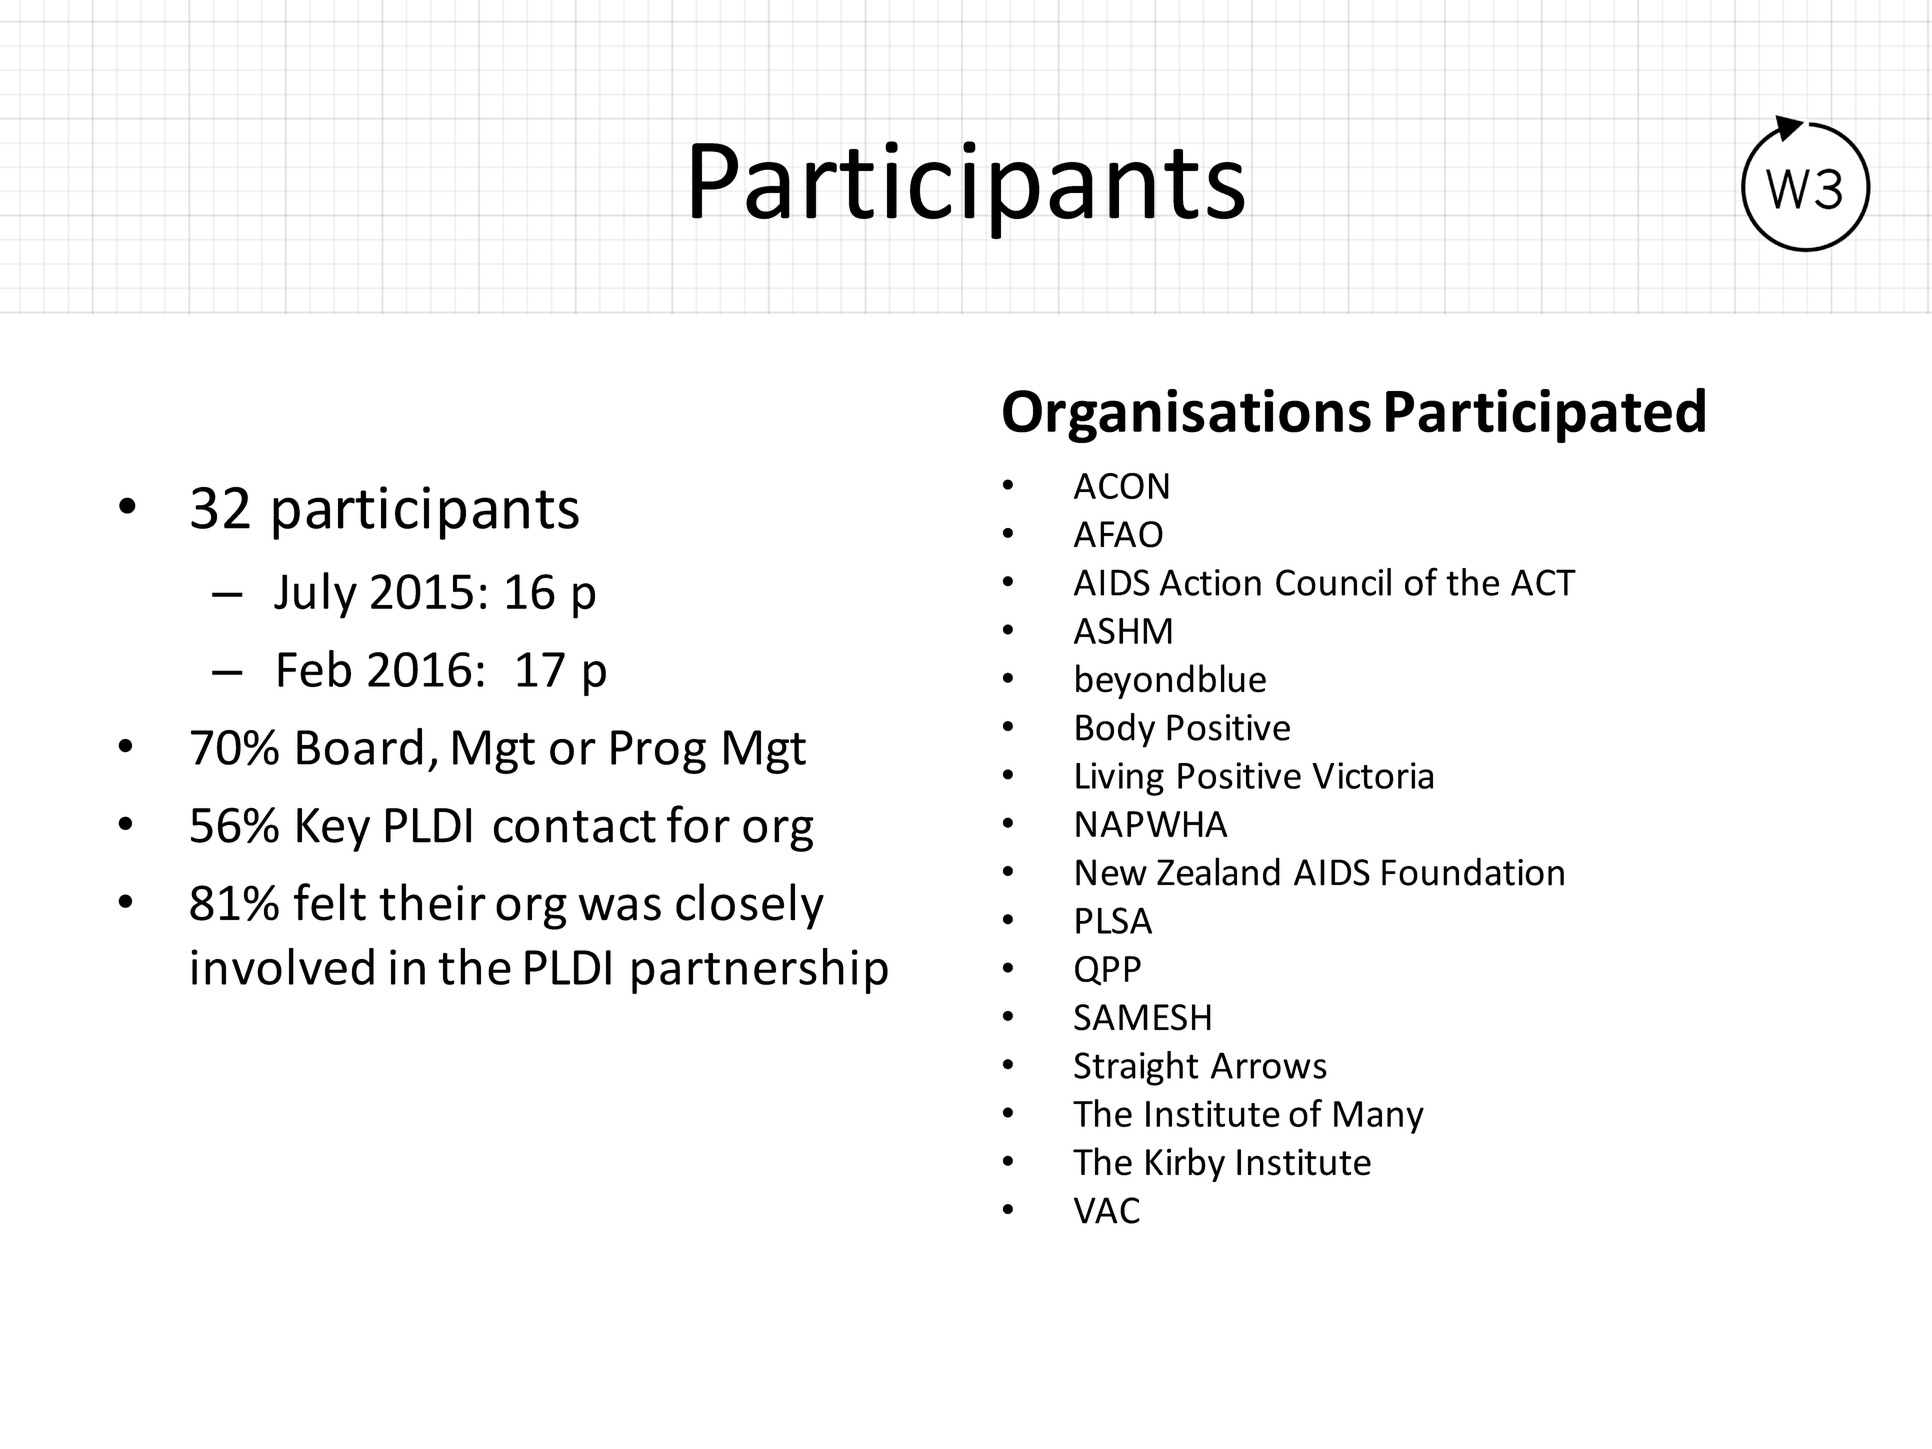 The height and width of the screenshot is (1449, 1932). What do you see at coordinates (282, 966) in the screenshot?
I see `involved` at bounding box center [282, 966].
